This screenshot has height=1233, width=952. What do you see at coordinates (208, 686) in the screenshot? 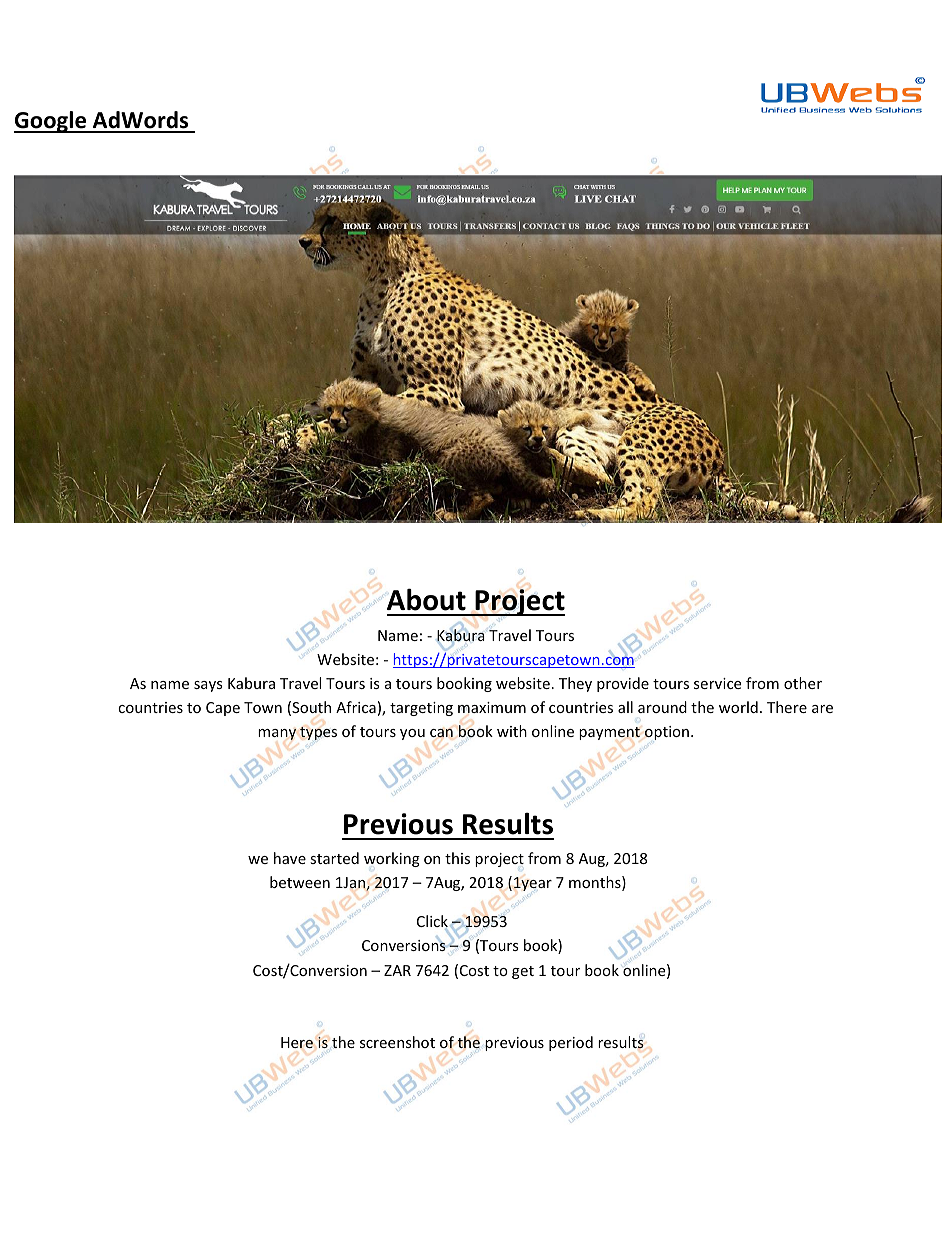
I see `says` at bounding box center [208, 686].
